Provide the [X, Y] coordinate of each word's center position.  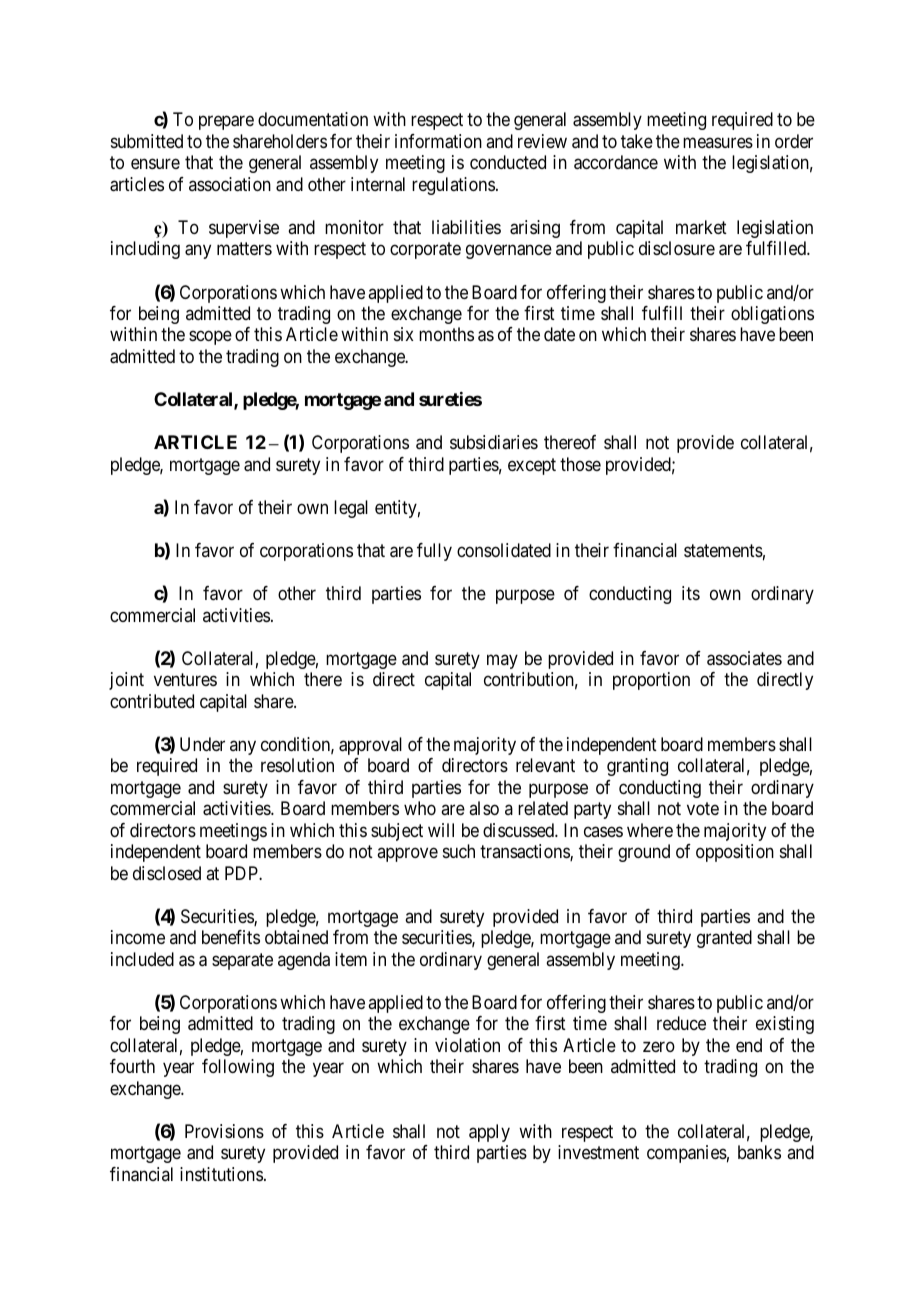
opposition [735, 853]
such [459, 851]
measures [718, 142]
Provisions [224, 1131]
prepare [226, 123]
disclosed [167, 873]
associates [744, 658]
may [502, 661]
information [438, 141]
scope [210, 338]
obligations [772, 315]
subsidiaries [494, 442]
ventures [185, 680]
